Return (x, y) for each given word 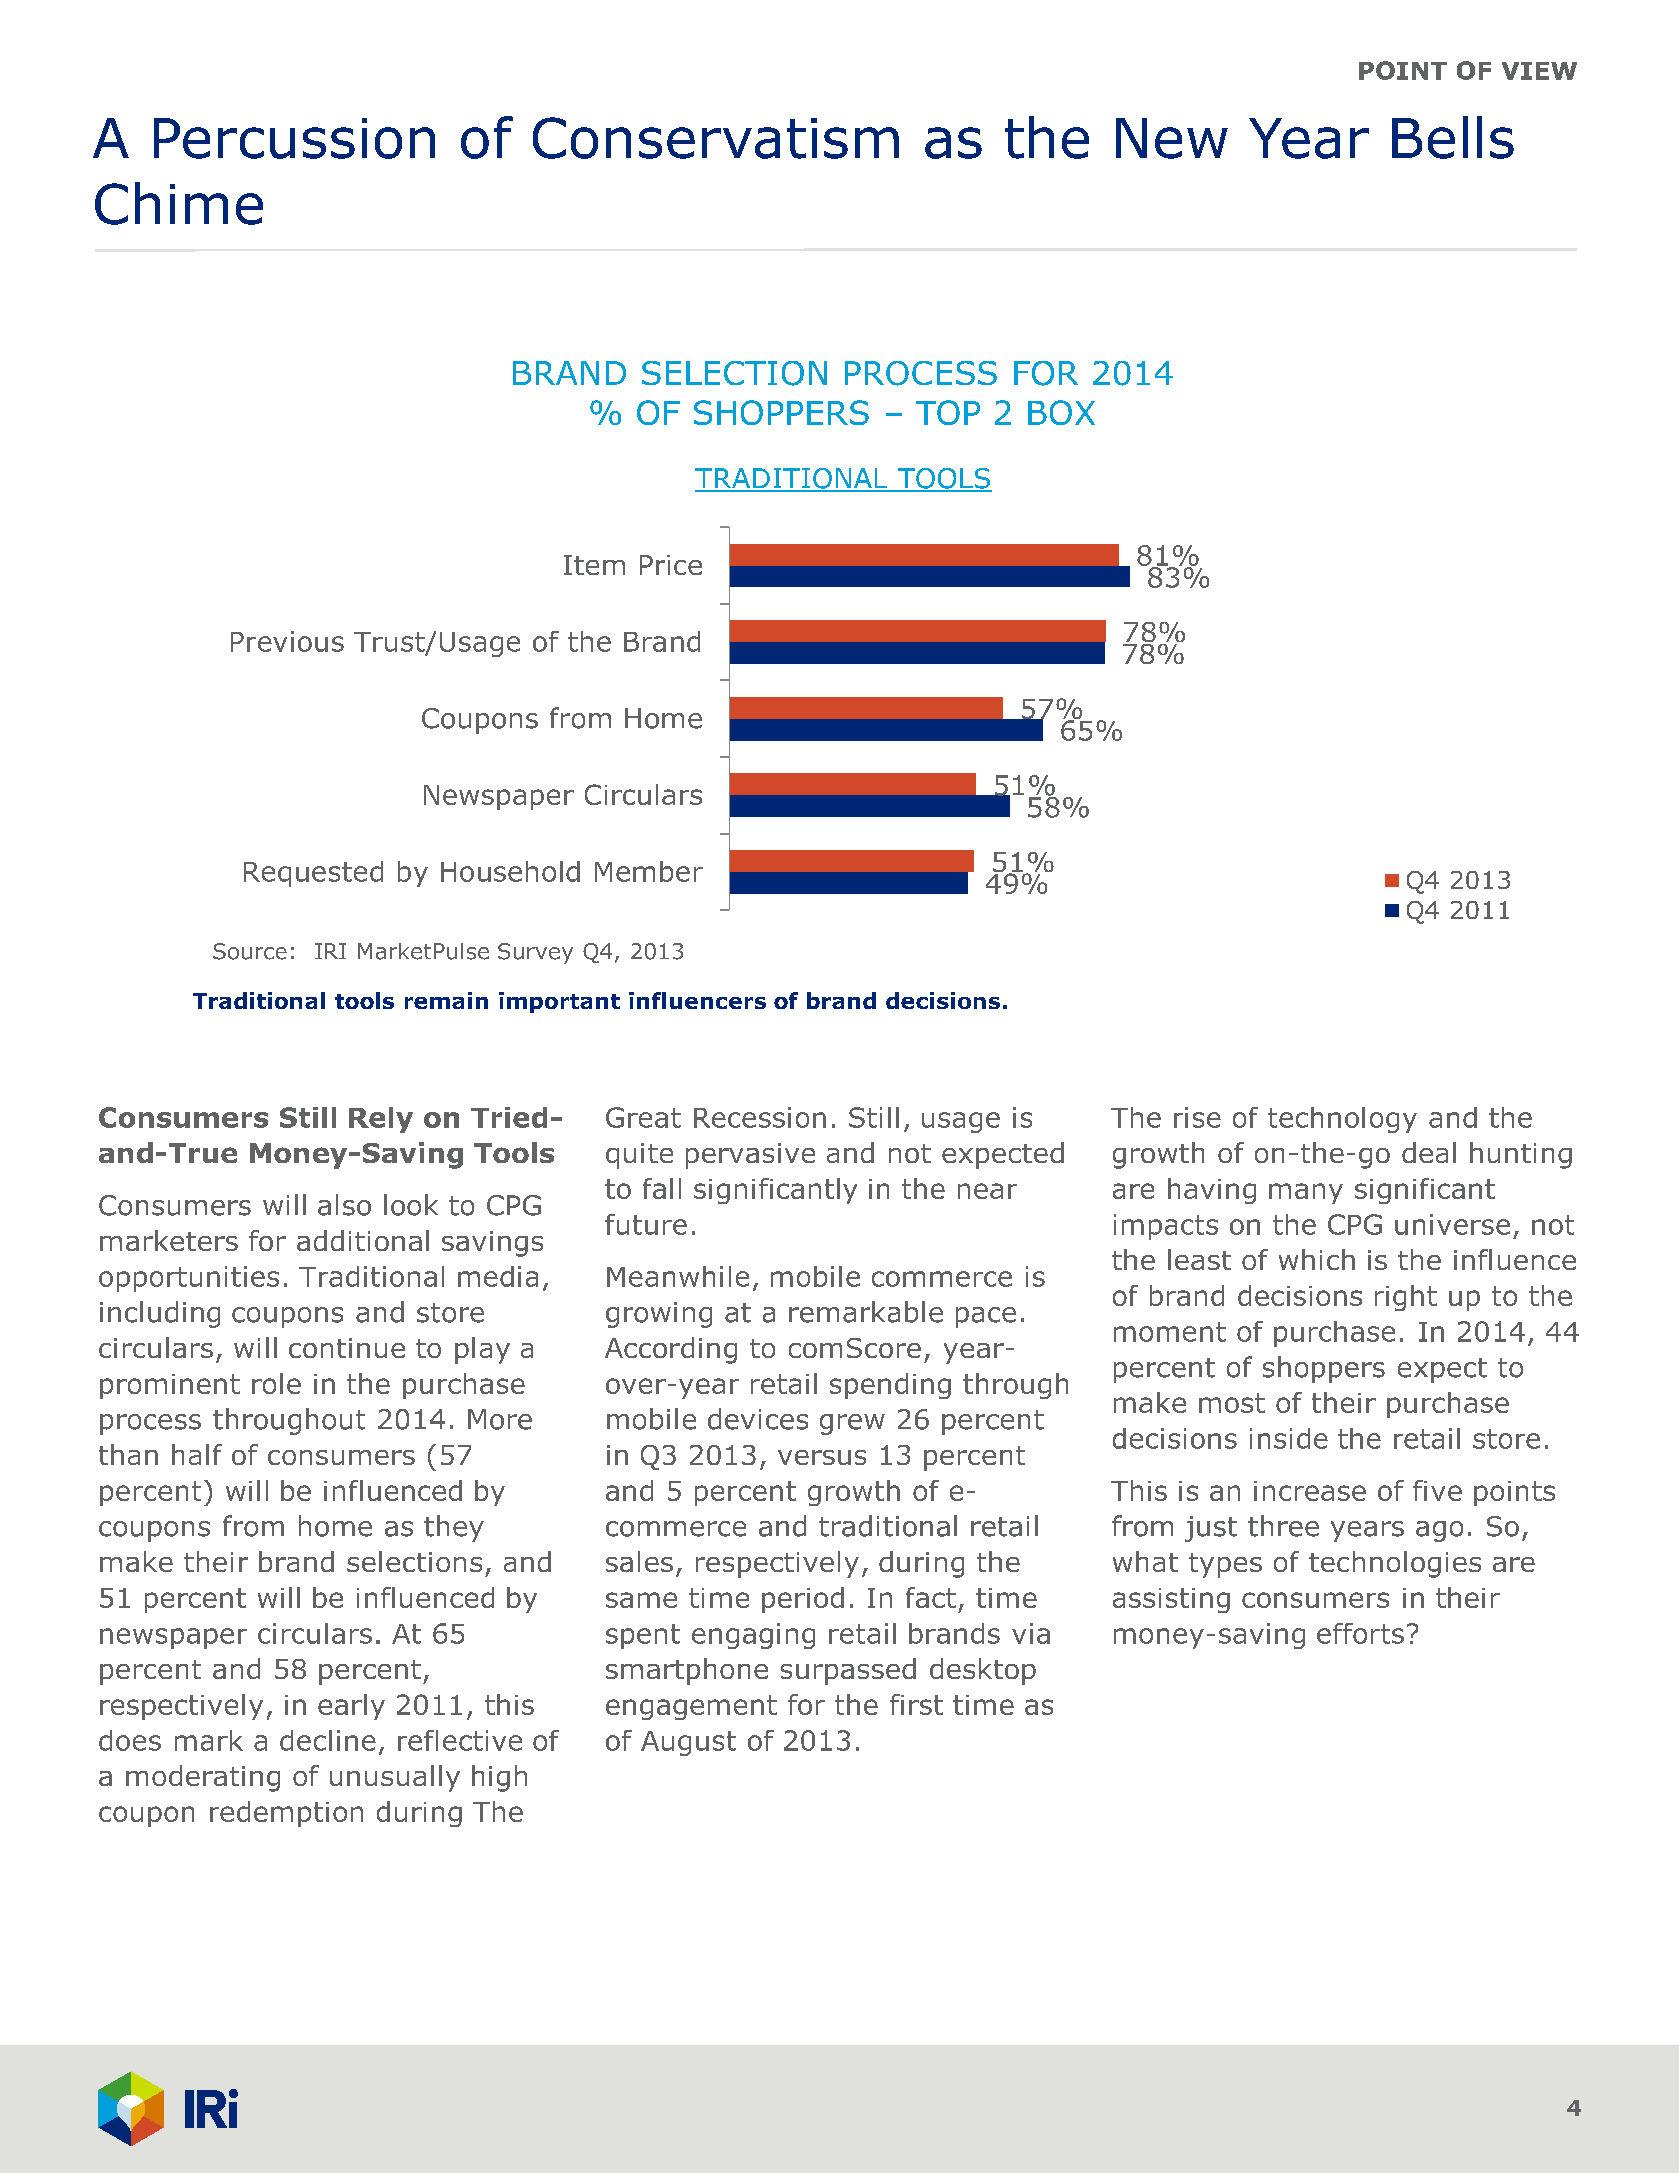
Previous (287, 641)
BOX (1061, 412)
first (916, 1704)
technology (1342, 1120)
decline (328, 1740)
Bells (1453, 137)
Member (649, 871)
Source (250, 951)
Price (671, 565)
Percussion (294, 138)
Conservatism (716, 138)
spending (890, 1386)
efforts (1360, 1633)
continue (347, 1348)
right (1406, 1298)
